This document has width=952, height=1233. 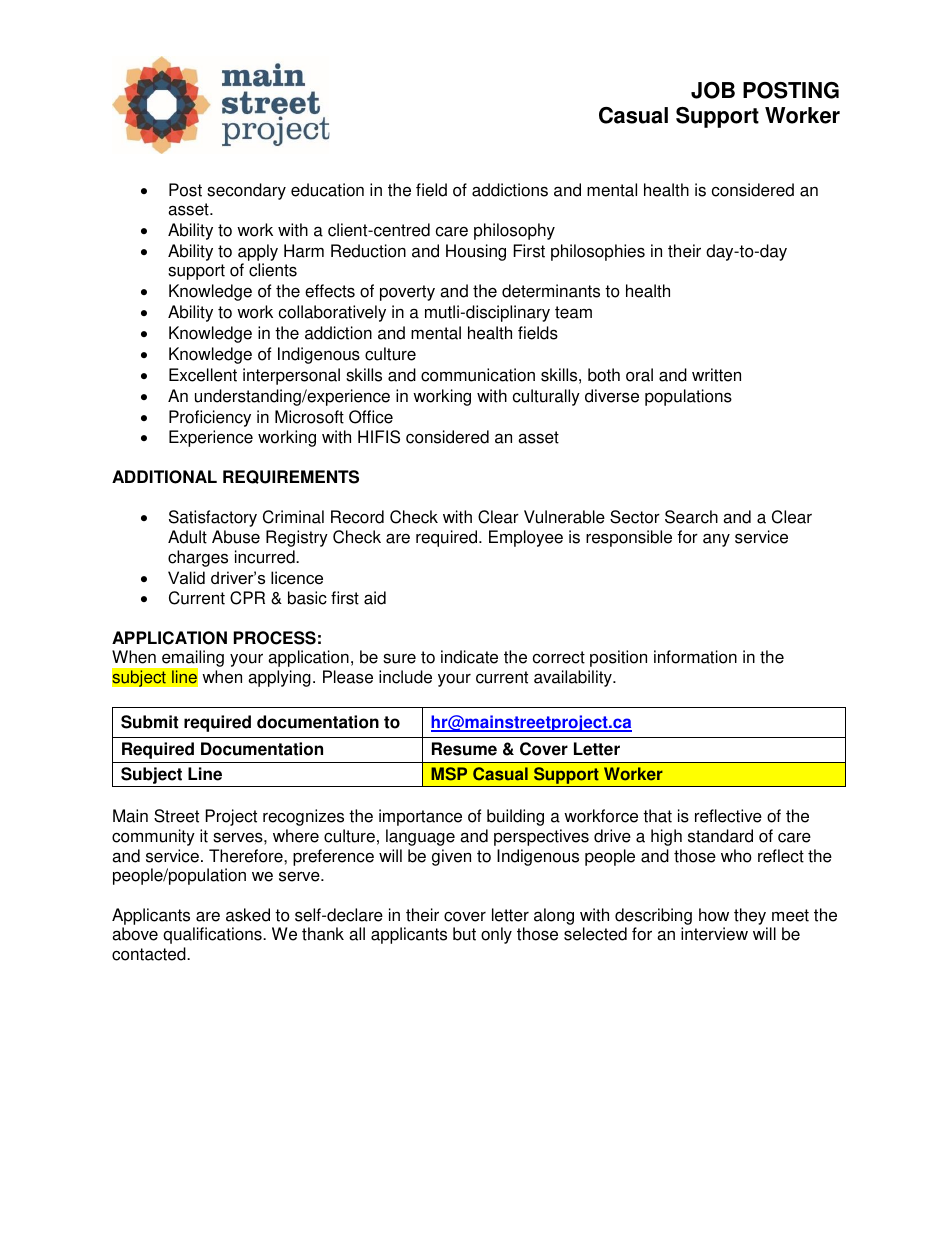 I want to click on Excellent, so click(x=203, y=375).
